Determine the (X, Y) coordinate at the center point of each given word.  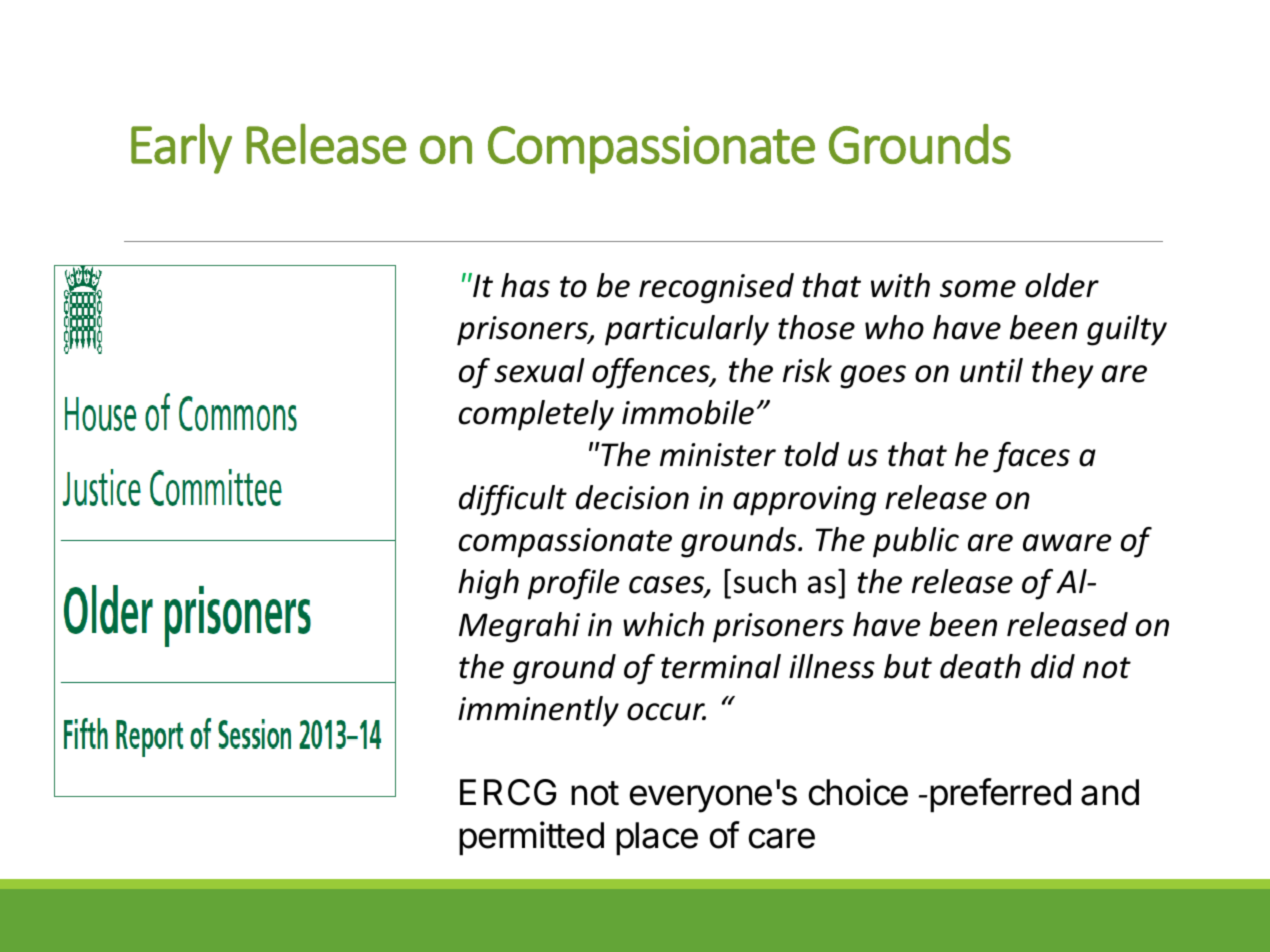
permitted (531, 838)
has (525, 285)
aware (1067, 543)
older (1062, 285)
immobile (688, 412)
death (980, 666)
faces (1031, 457)
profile (574, 584)
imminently (538, 711)
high (488, 584)
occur (666, 712)
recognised (716, 288)
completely (536, 415)
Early (181, 148)
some (978, 289)
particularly (687, 330)
